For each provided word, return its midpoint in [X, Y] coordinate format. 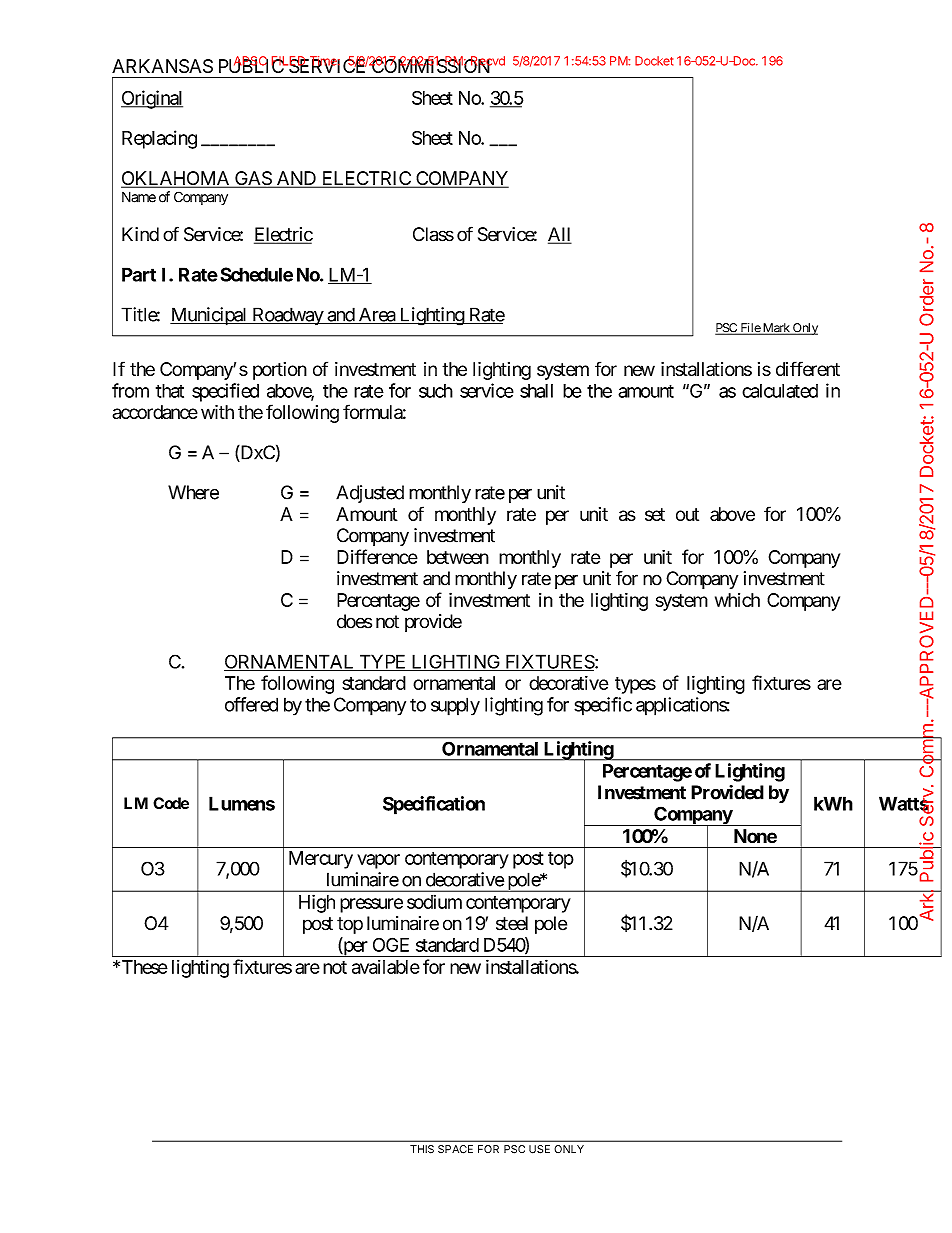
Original [152, 99]
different [808, 368]
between [458, 557]
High [317, 903]
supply [455, 706]
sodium [434, 901]
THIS [422, 1149]
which [737, 600]
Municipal [209, 316]
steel [512, 923]
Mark [776, 329]
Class [433, 234]
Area [376, 315]
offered [251, 704]
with [217, 412]
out [687, 514]
